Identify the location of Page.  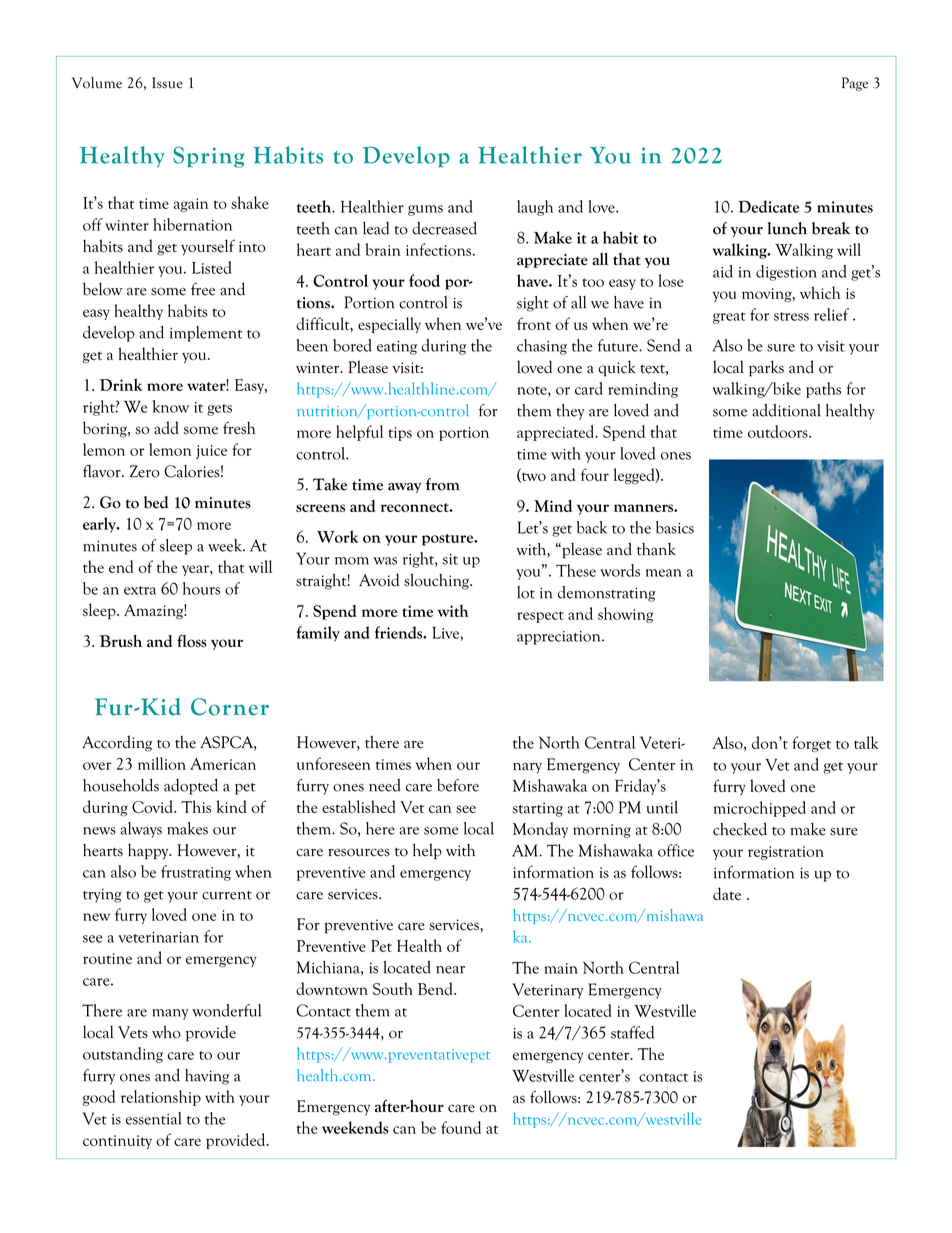
(855, 84).
